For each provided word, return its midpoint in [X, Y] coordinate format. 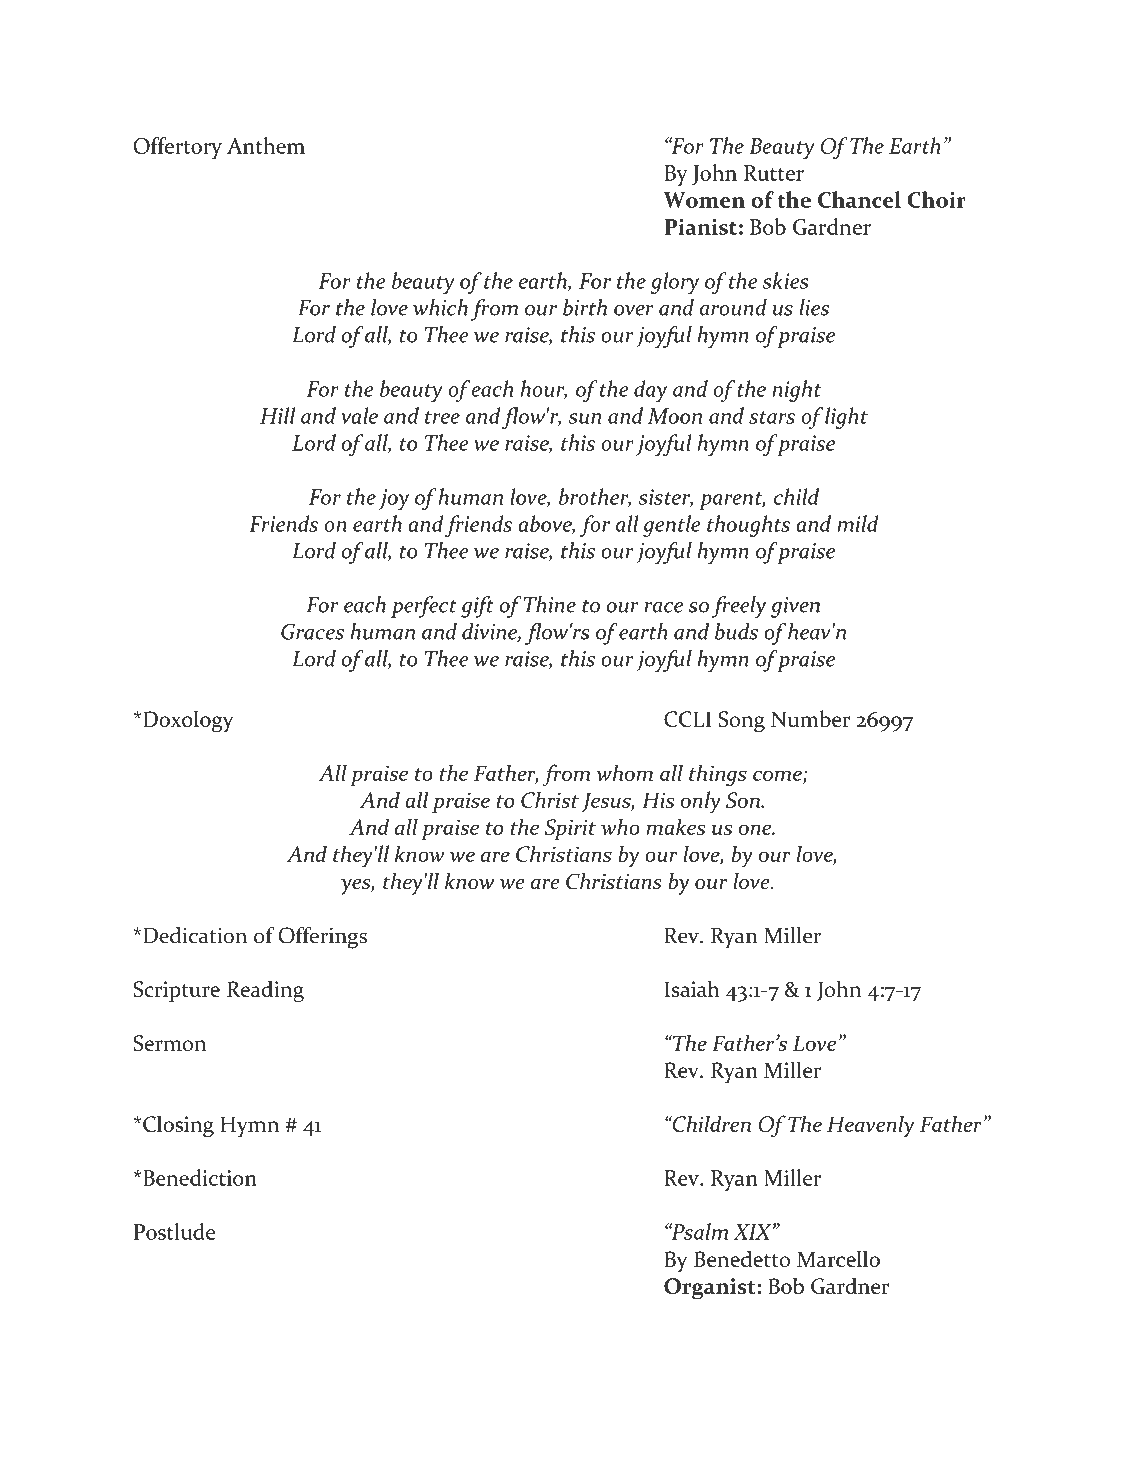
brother [595, 497]
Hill [278, 415]
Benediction [199, 1177]
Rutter [774, 173]
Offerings [323, 937]
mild [858, 523]
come [778, 777]
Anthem [266, 145]
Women [704, 200]
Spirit [570, 829]
